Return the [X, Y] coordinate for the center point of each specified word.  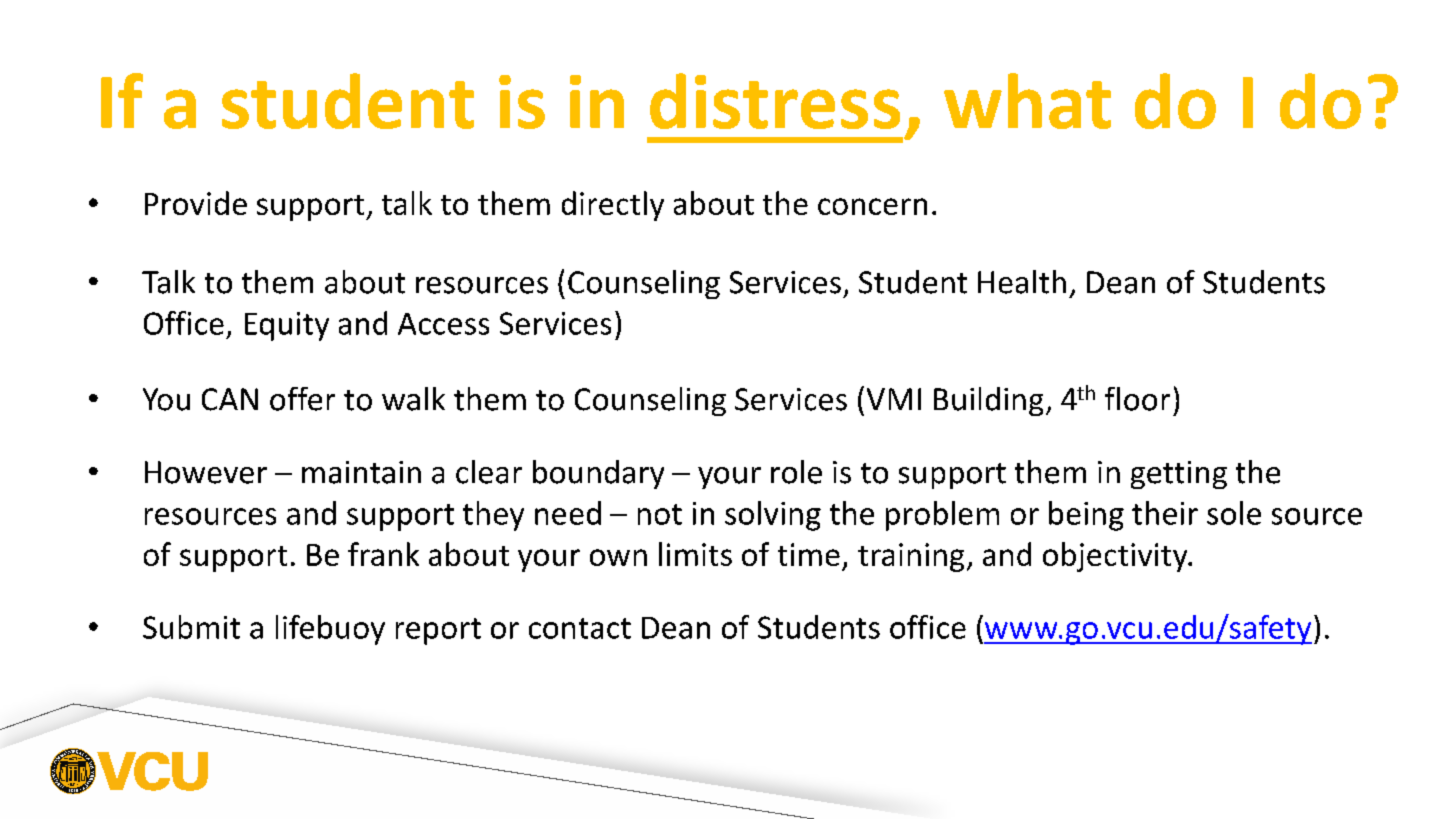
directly [613, 206]
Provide [196, 203]
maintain [361, 472]
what [1027, 101]
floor [1137, 399]
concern [872, 206]
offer [302, 399]
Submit [191, 627]
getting [1179, 475]
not [660, 514]
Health [1022, 282]
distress [775, 101]
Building [988, 401]
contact [580, 628]
